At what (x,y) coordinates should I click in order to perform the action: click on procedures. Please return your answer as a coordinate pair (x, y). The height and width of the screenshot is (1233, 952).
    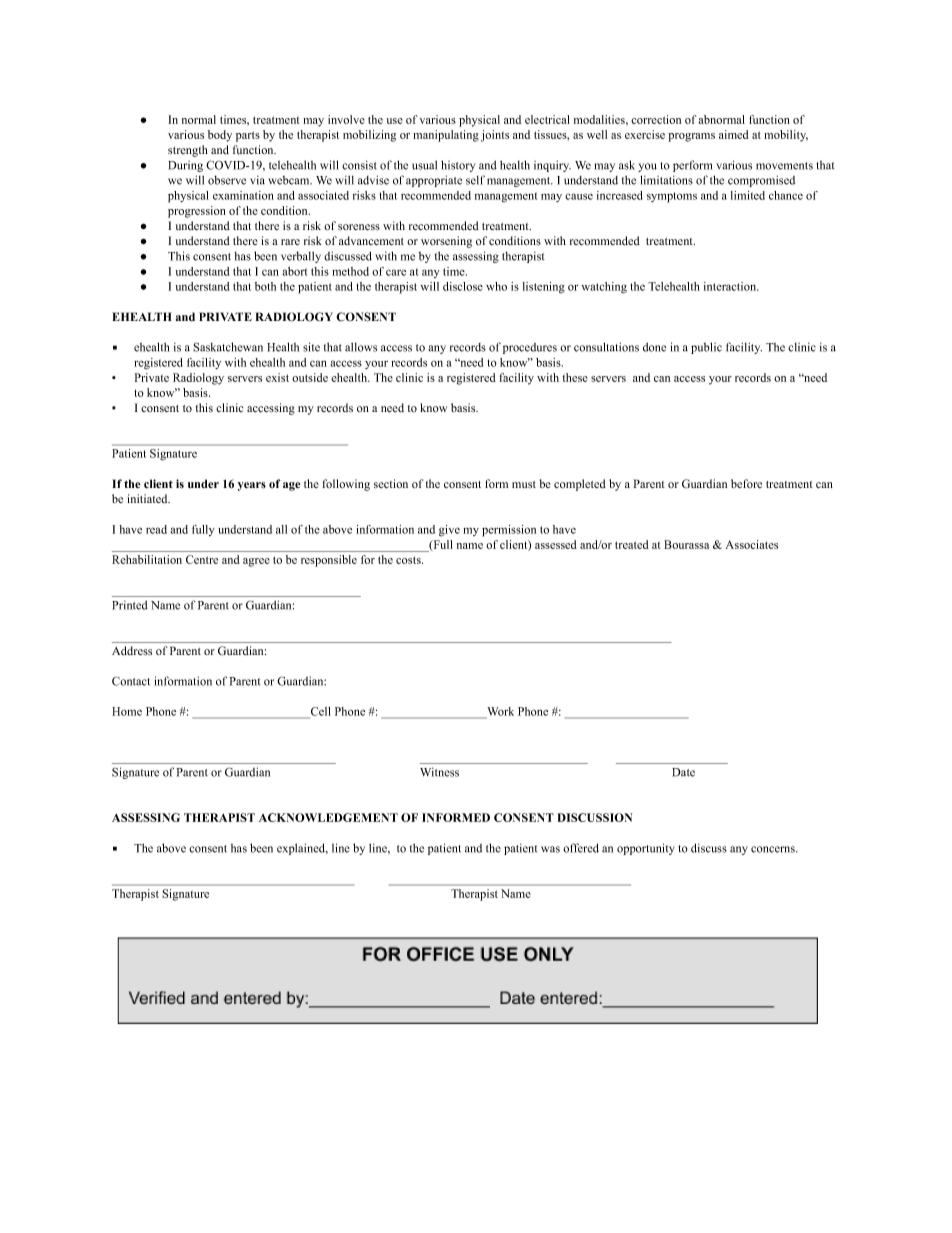
    Looking at the image, I should click on (530, 348).
